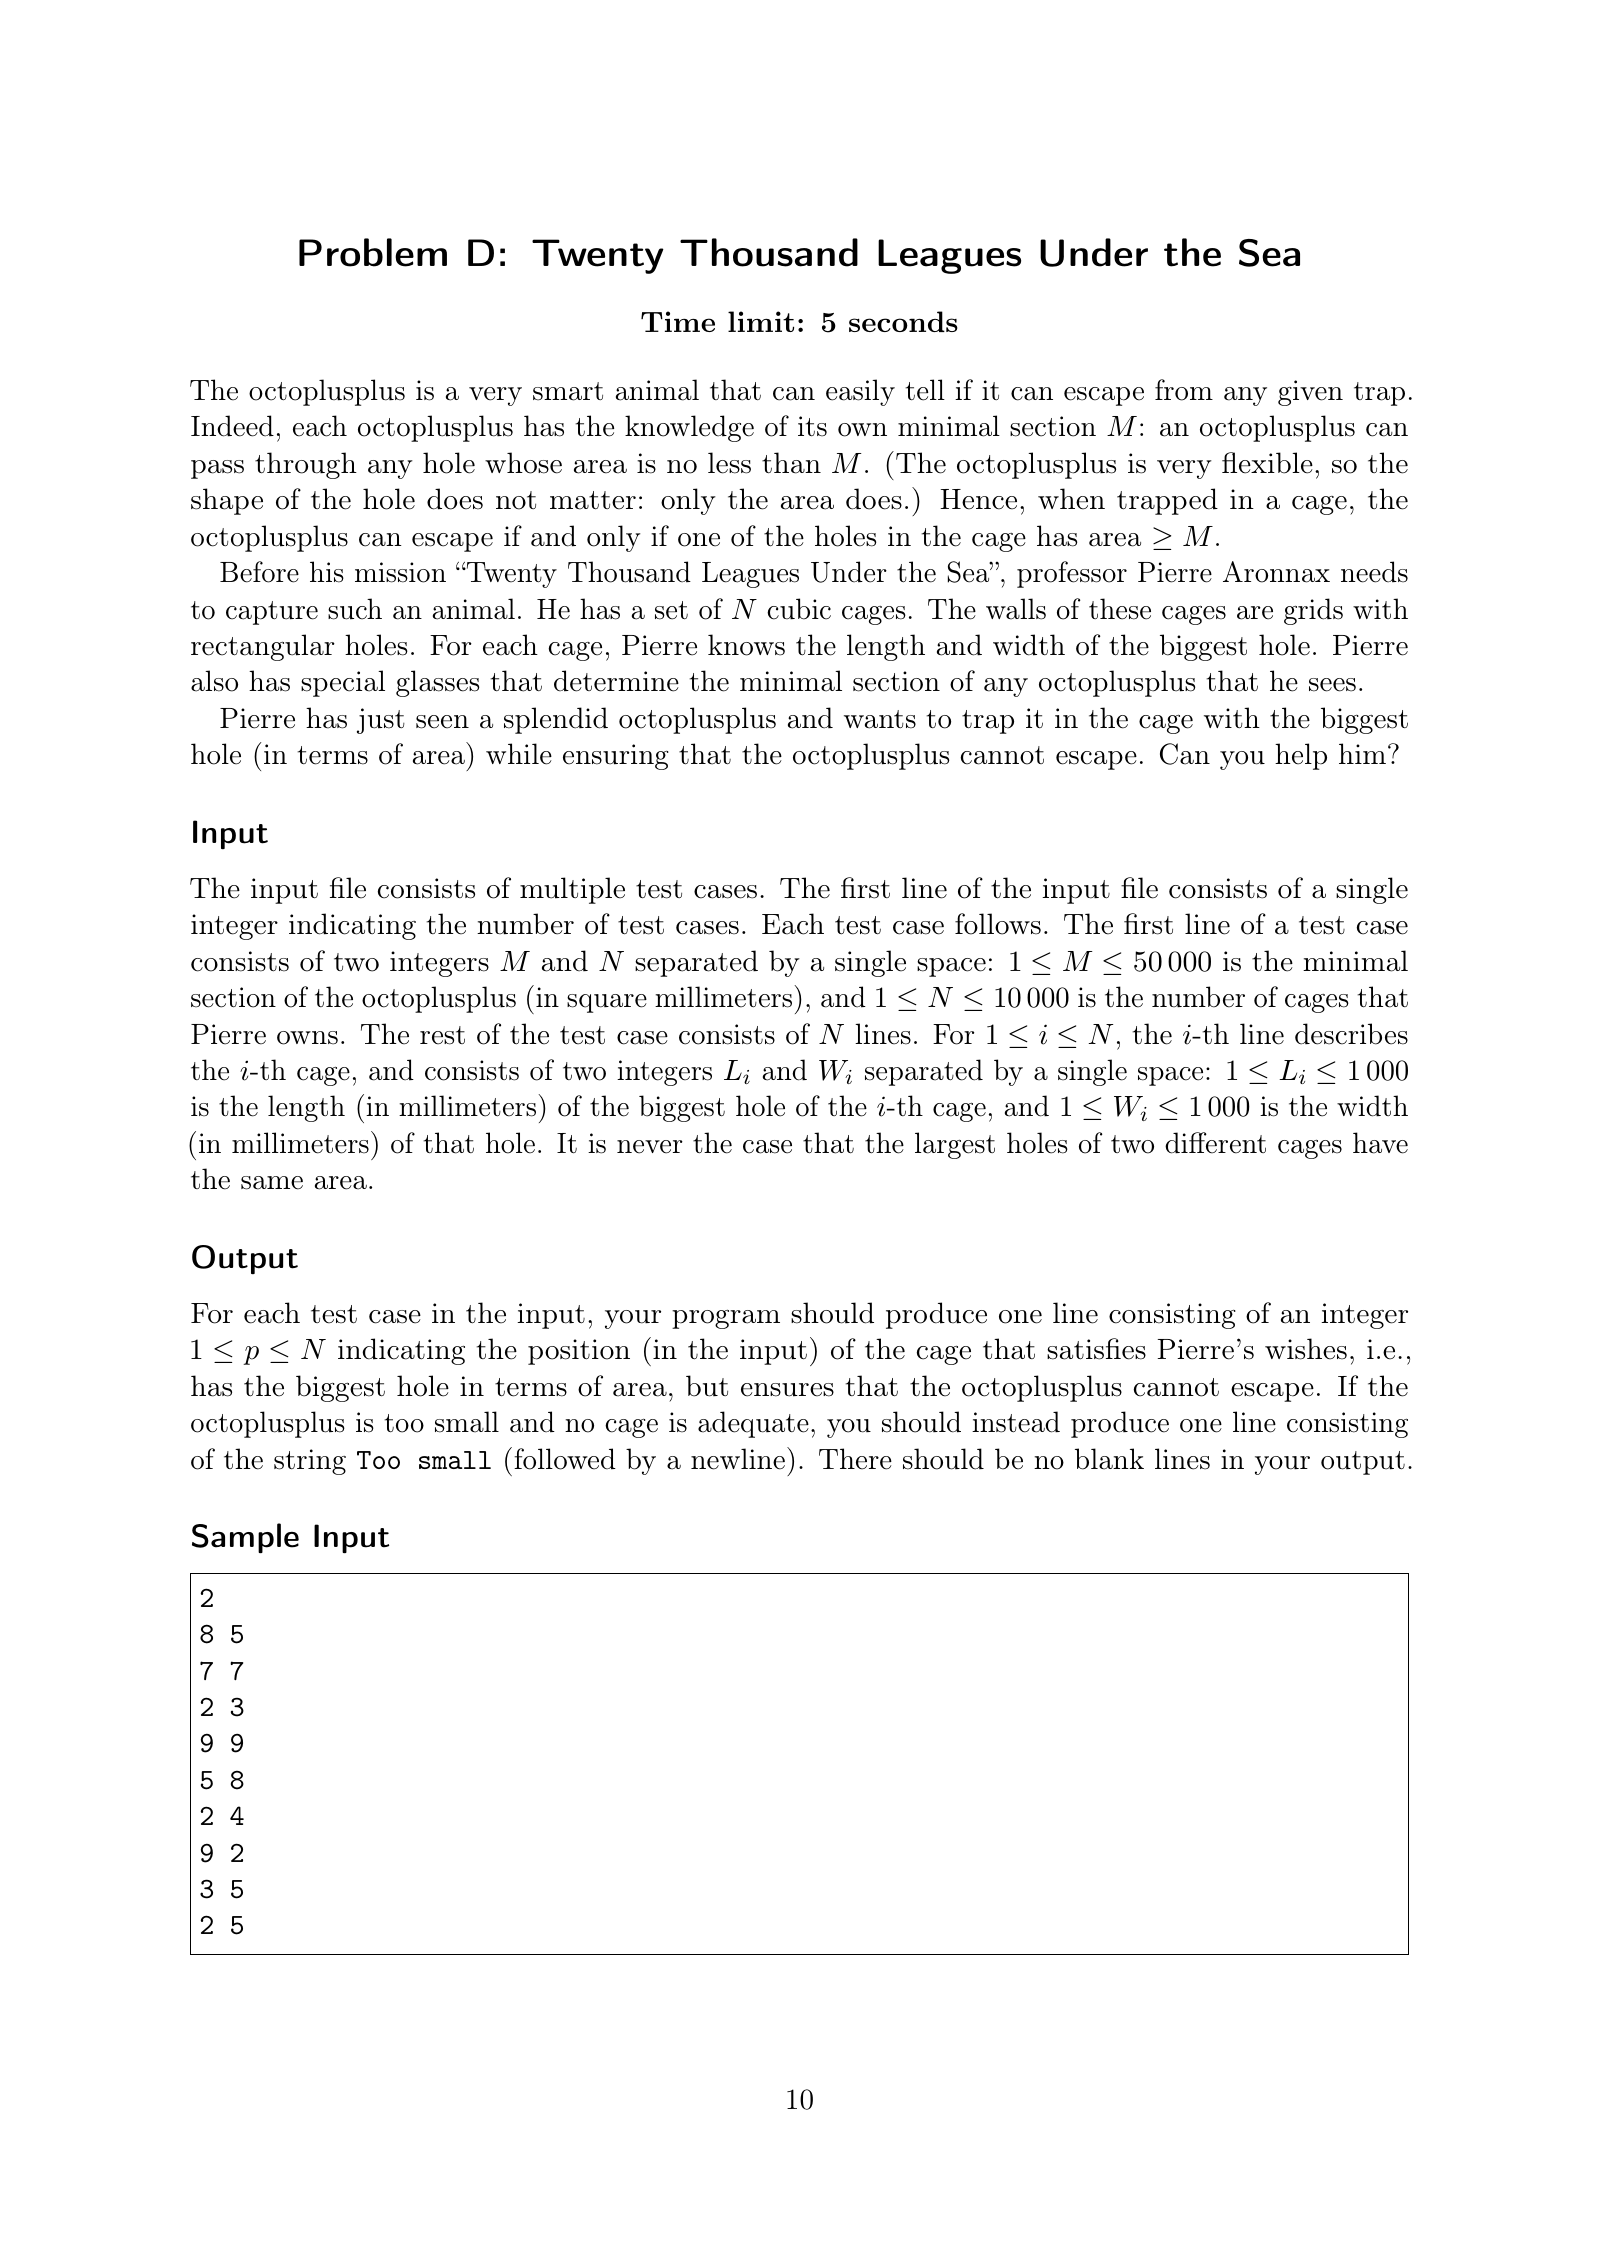 This page has height=2262, width=1599. Describe the element at coordinates (1184, 390) in the page. I see `from` at that location.
